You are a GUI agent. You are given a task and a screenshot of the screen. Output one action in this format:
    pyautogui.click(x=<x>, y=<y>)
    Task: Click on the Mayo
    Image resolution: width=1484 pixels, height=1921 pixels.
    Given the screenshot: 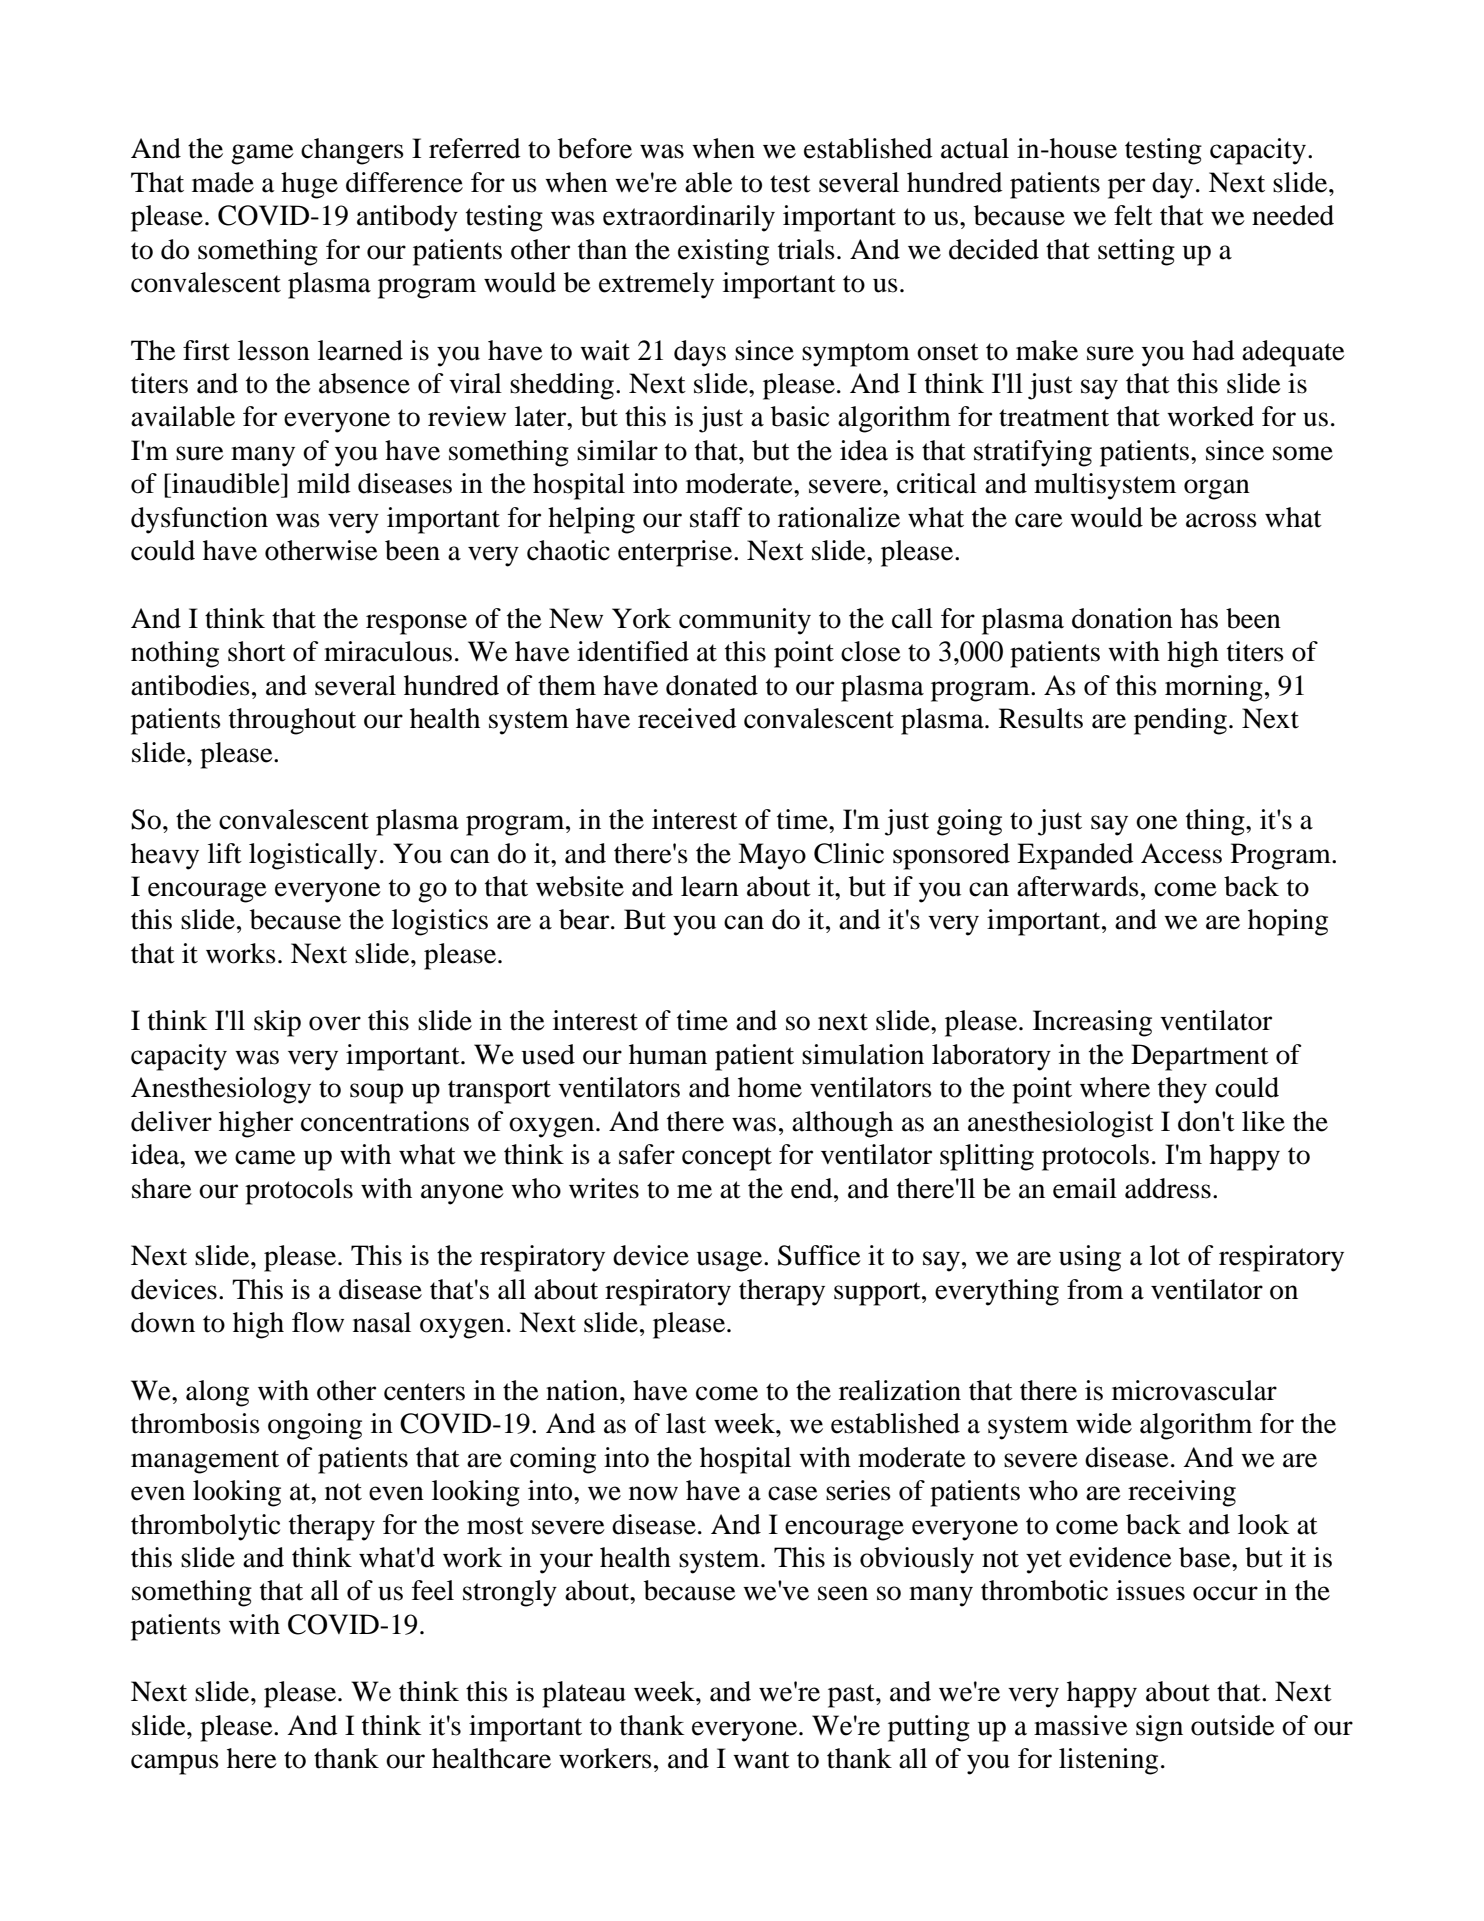 What is the action you would take?
    pyautogui.click(x=772, y=856)
